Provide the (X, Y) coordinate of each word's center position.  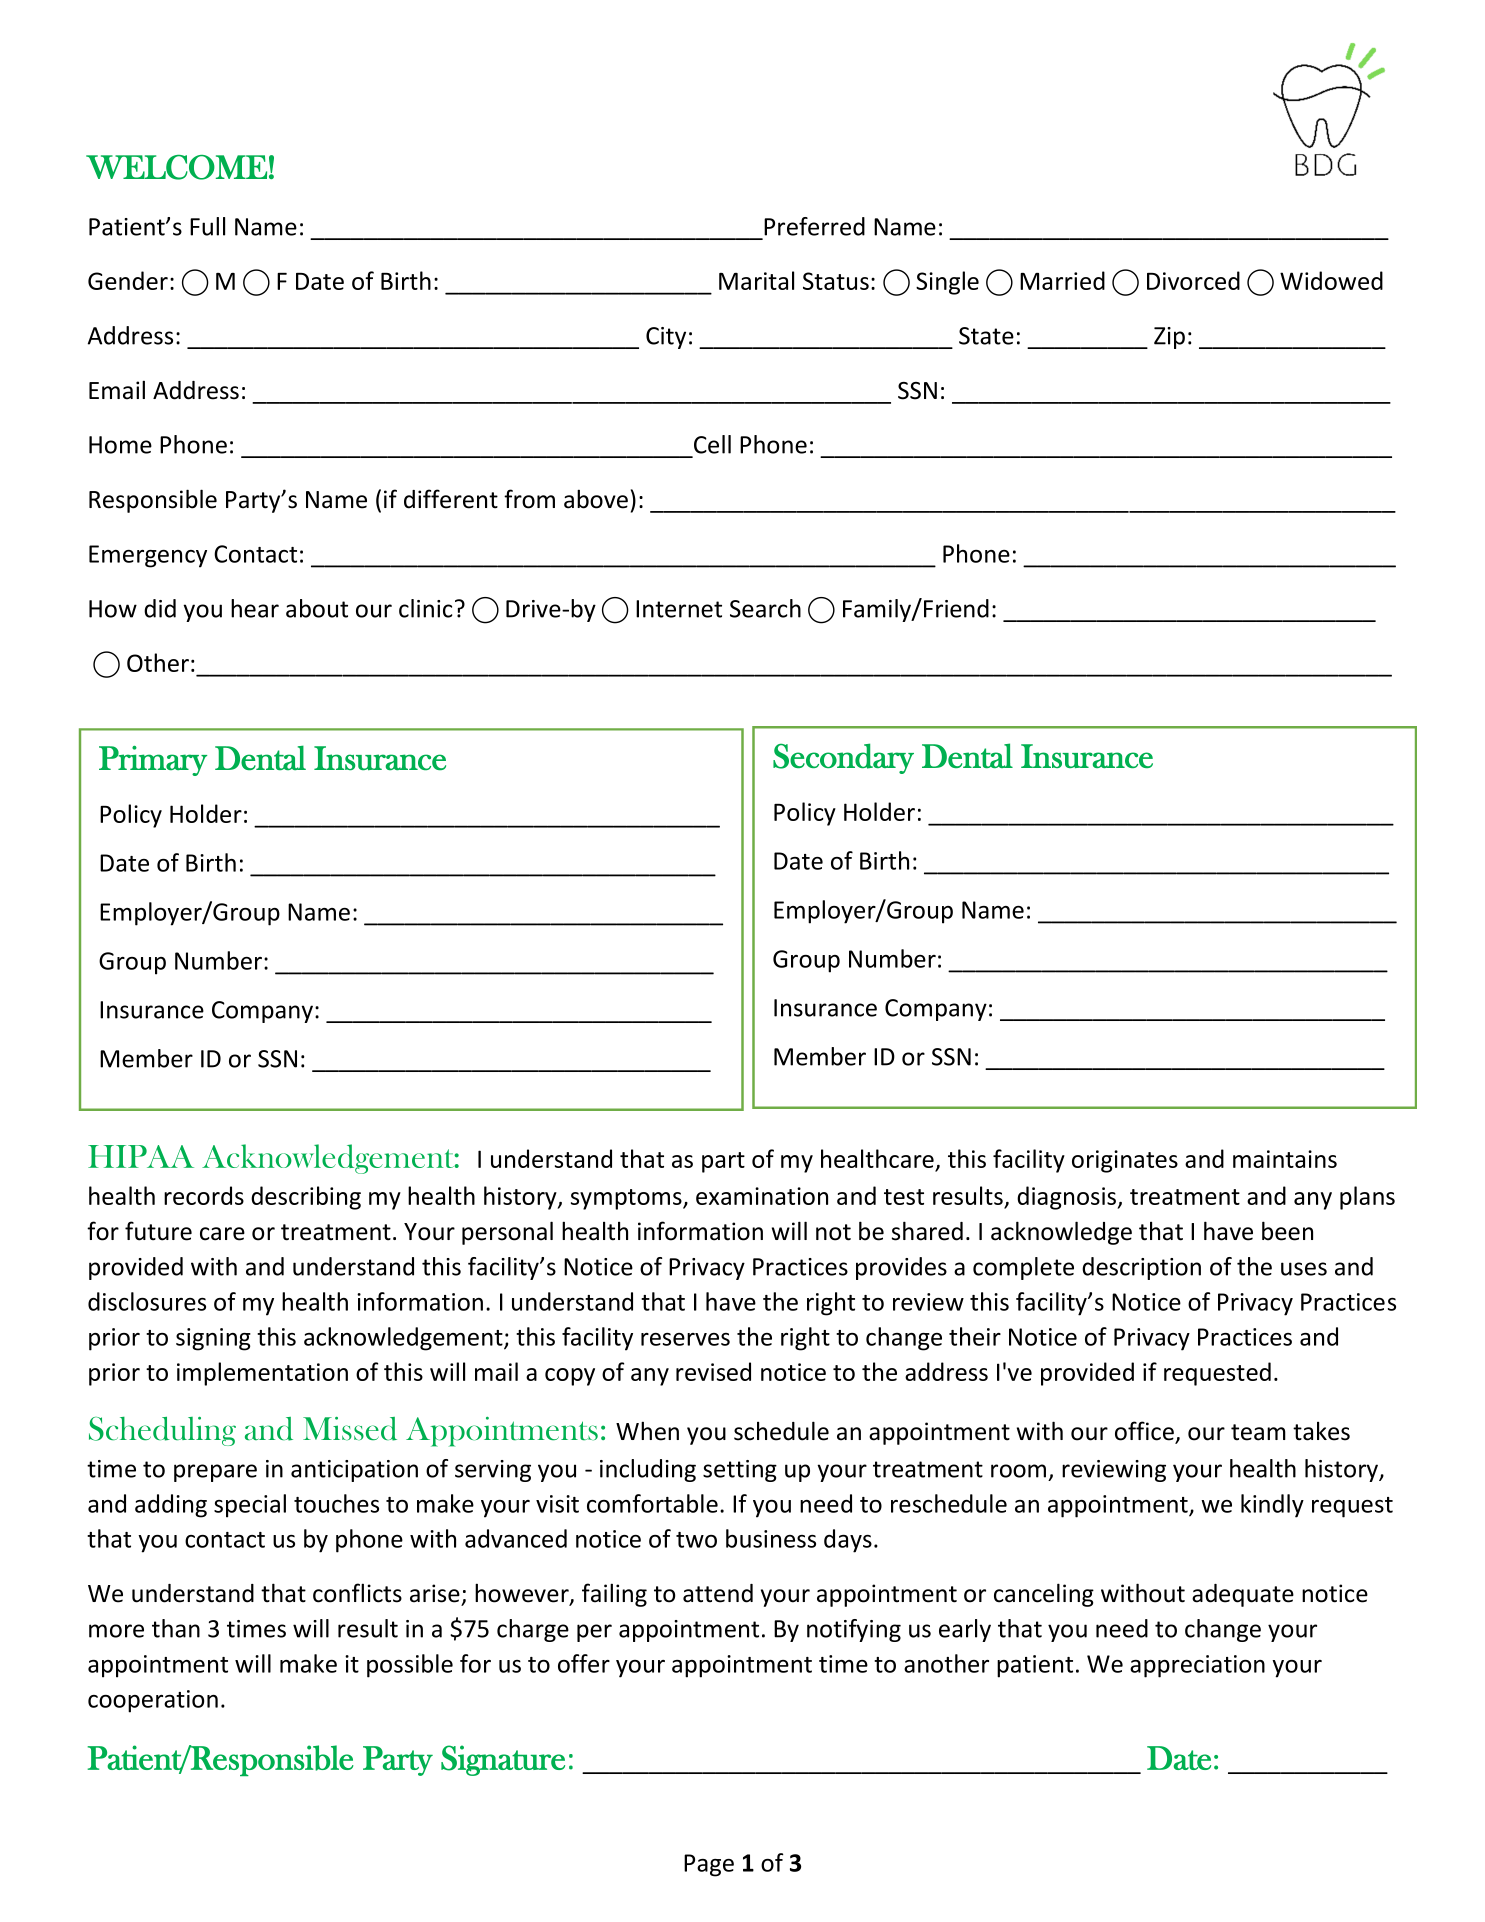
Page (709, 1865)
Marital (756, 280)
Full (207, 226)
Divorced (1193, 280)
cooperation (153, 1701)
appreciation (1197, 1666)
